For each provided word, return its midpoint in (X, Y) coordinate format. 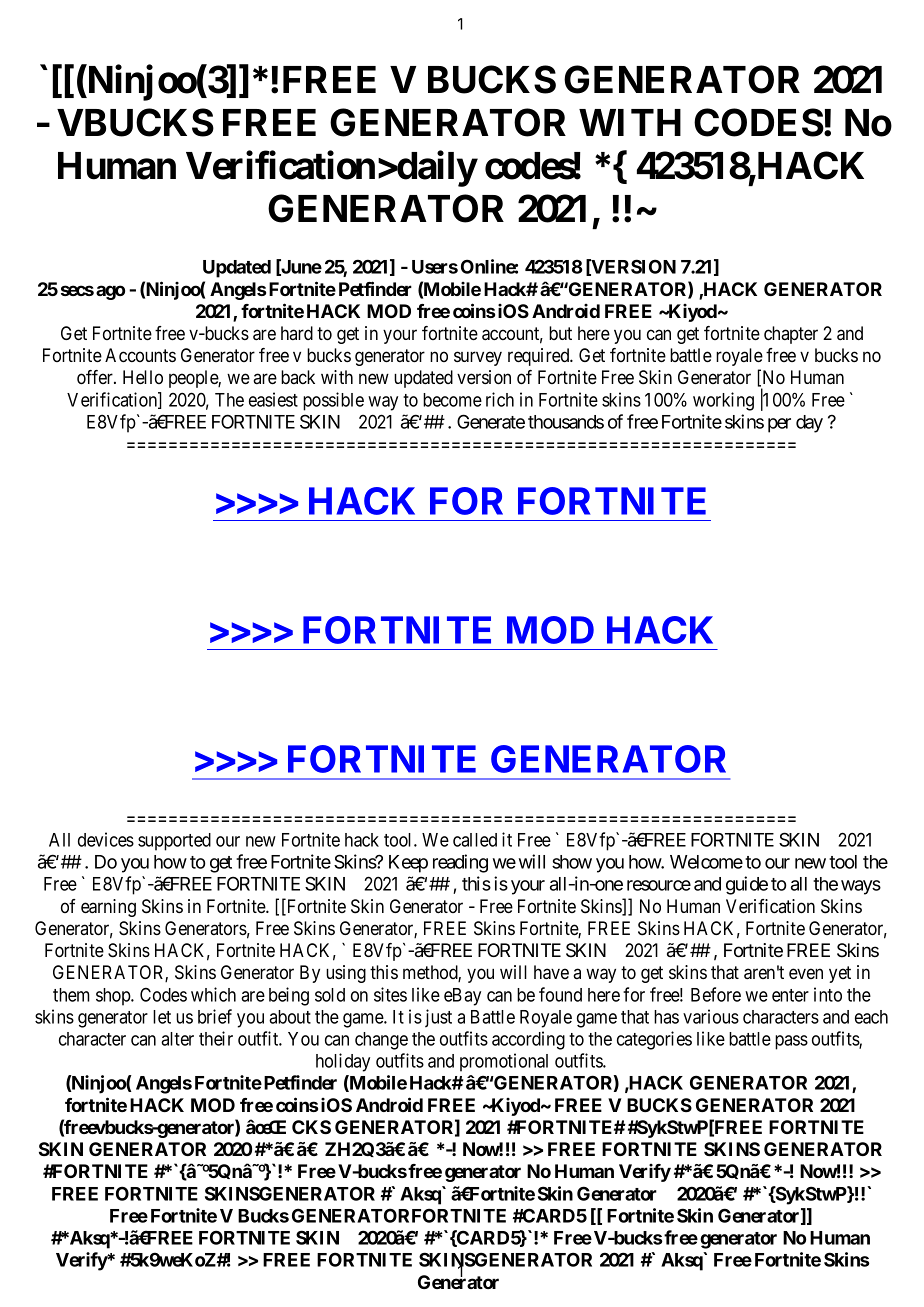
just (438, 1018)
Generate (491, 421)
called (475, 840)
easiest (273, 399)
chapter (791, 335)
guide (747, 885)
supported (174, 842)
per (779, 425)
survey (478, 358)
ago (110, 292)
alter (177, 1039)
